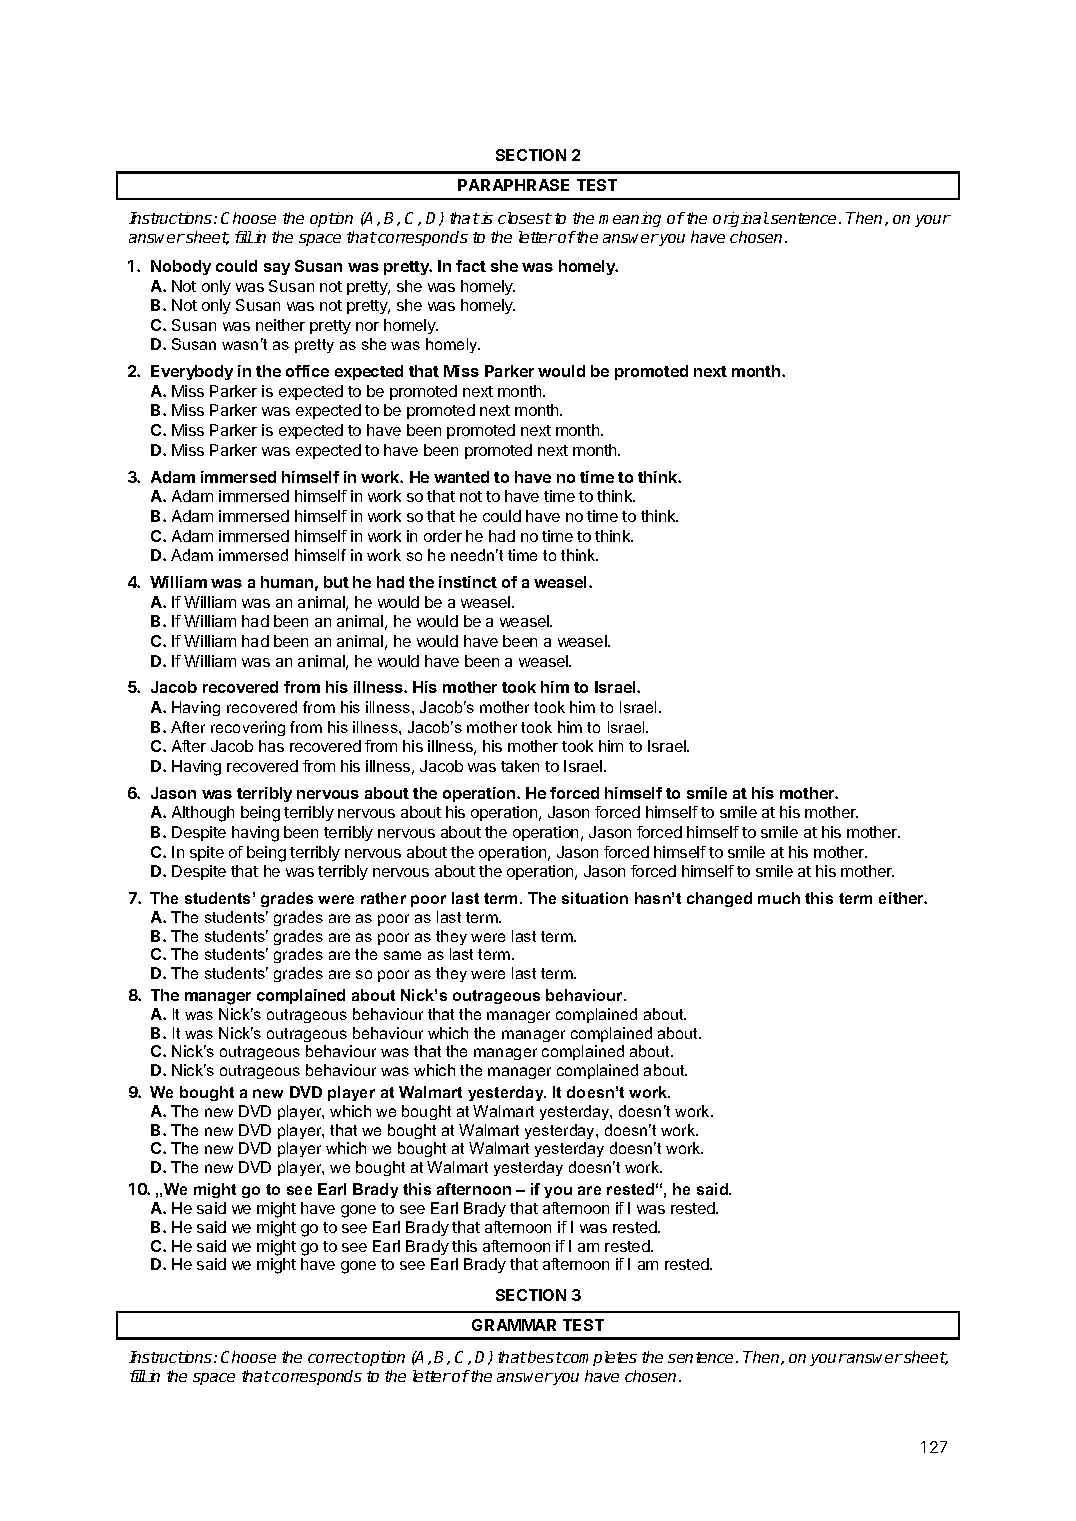 The width and height of the screenshot is (1076, 1521). What do you see at coordinates (402, 955) in the screenshot?
I see `same` at bounding box center [402, 955].
